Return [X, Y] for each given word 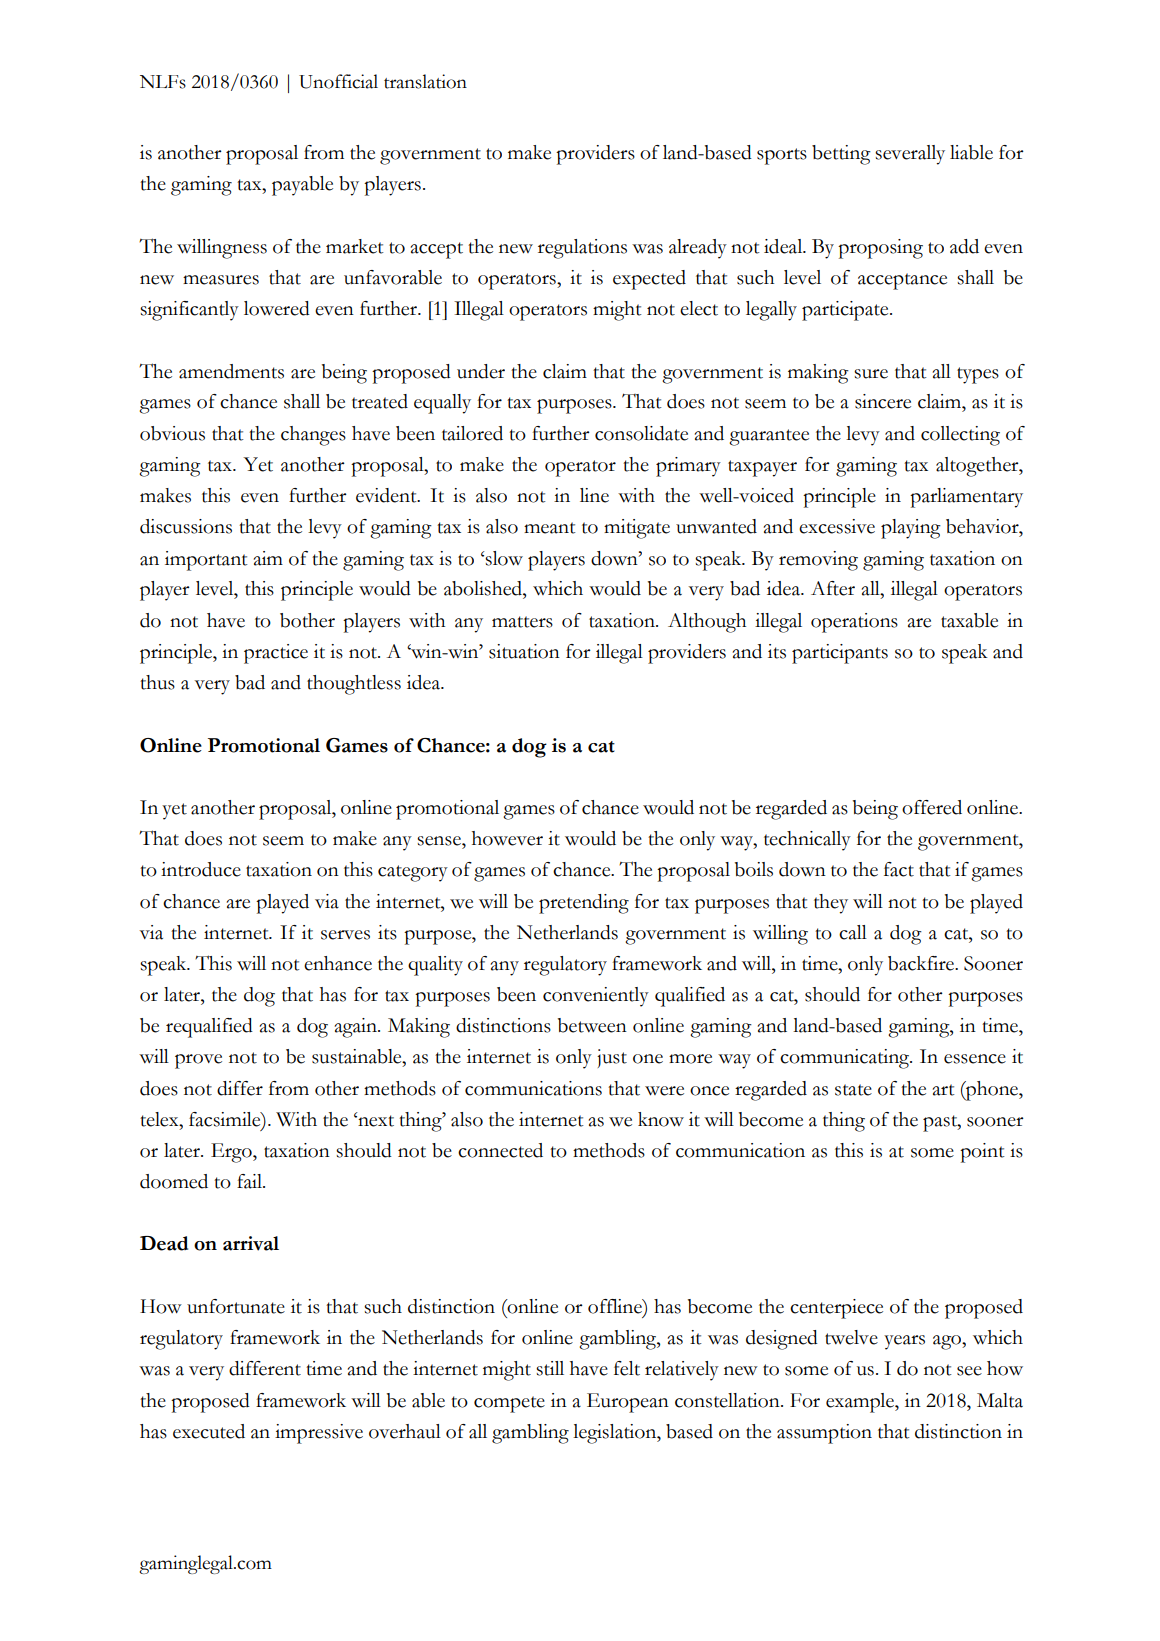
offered [932, 807]
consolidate [641, 433]
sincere [883, 401]
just [612, 1058]
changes [313, 436]
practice [276, 654]
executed [209, 1431]
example [861, 1403]
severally [910, 155]
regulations [582, 249]
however [507, 838]
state [853, 1090]
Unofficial [338, 81]
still [550, 1368]
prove [198, 1061]
